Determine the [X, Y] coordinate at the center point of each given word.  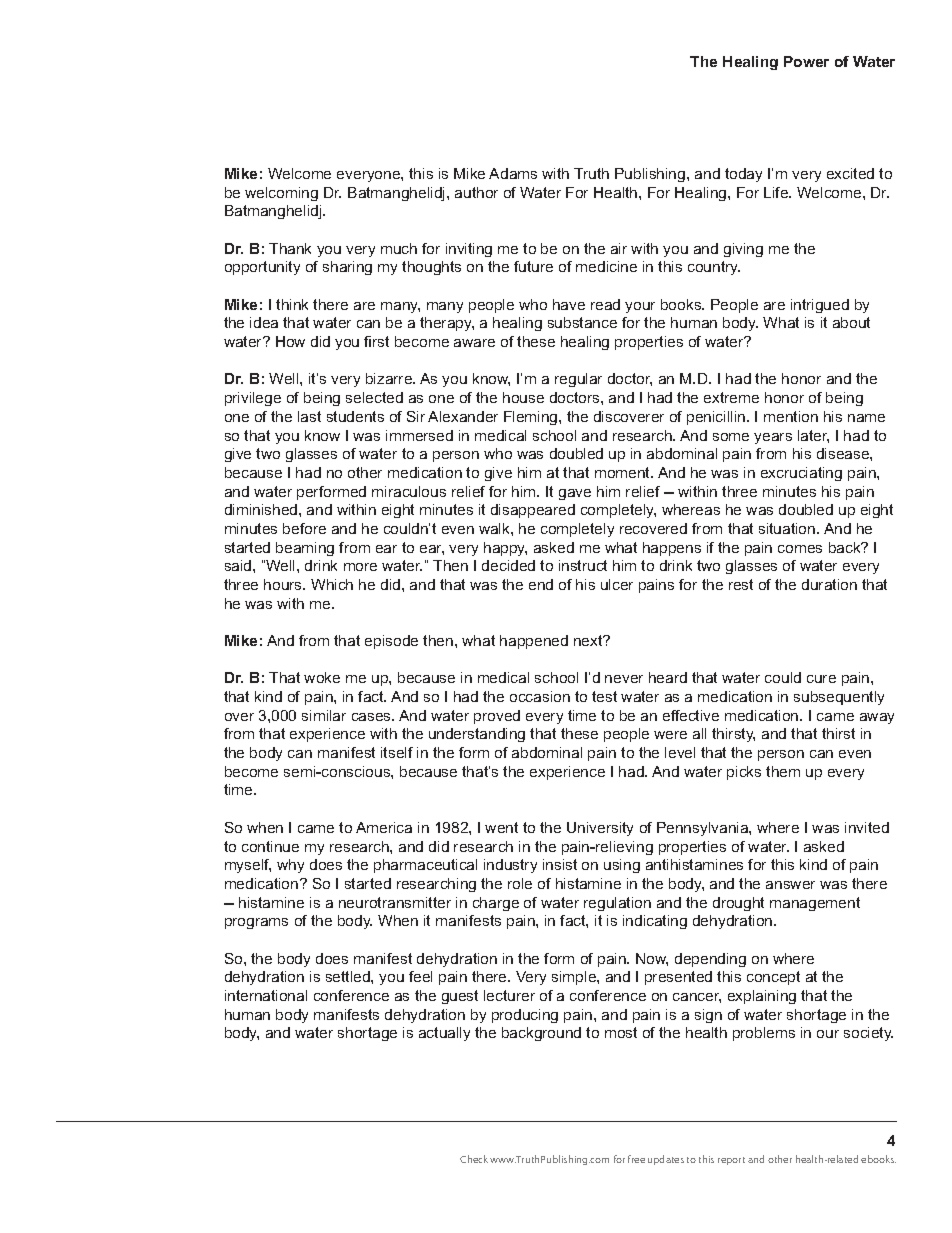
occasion [540, 696]
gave [575, 494]
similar [324, 715]
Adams [513, 173]
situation [788, 528]
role [520, 883]
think [292, 304]
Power [806, 61]
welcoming [281, 194]
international [266, 995]
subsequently [839, 698]
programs [256, 923]
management [815, 904]
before [304, 528]
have [569, 304]
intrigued [820, 306]
